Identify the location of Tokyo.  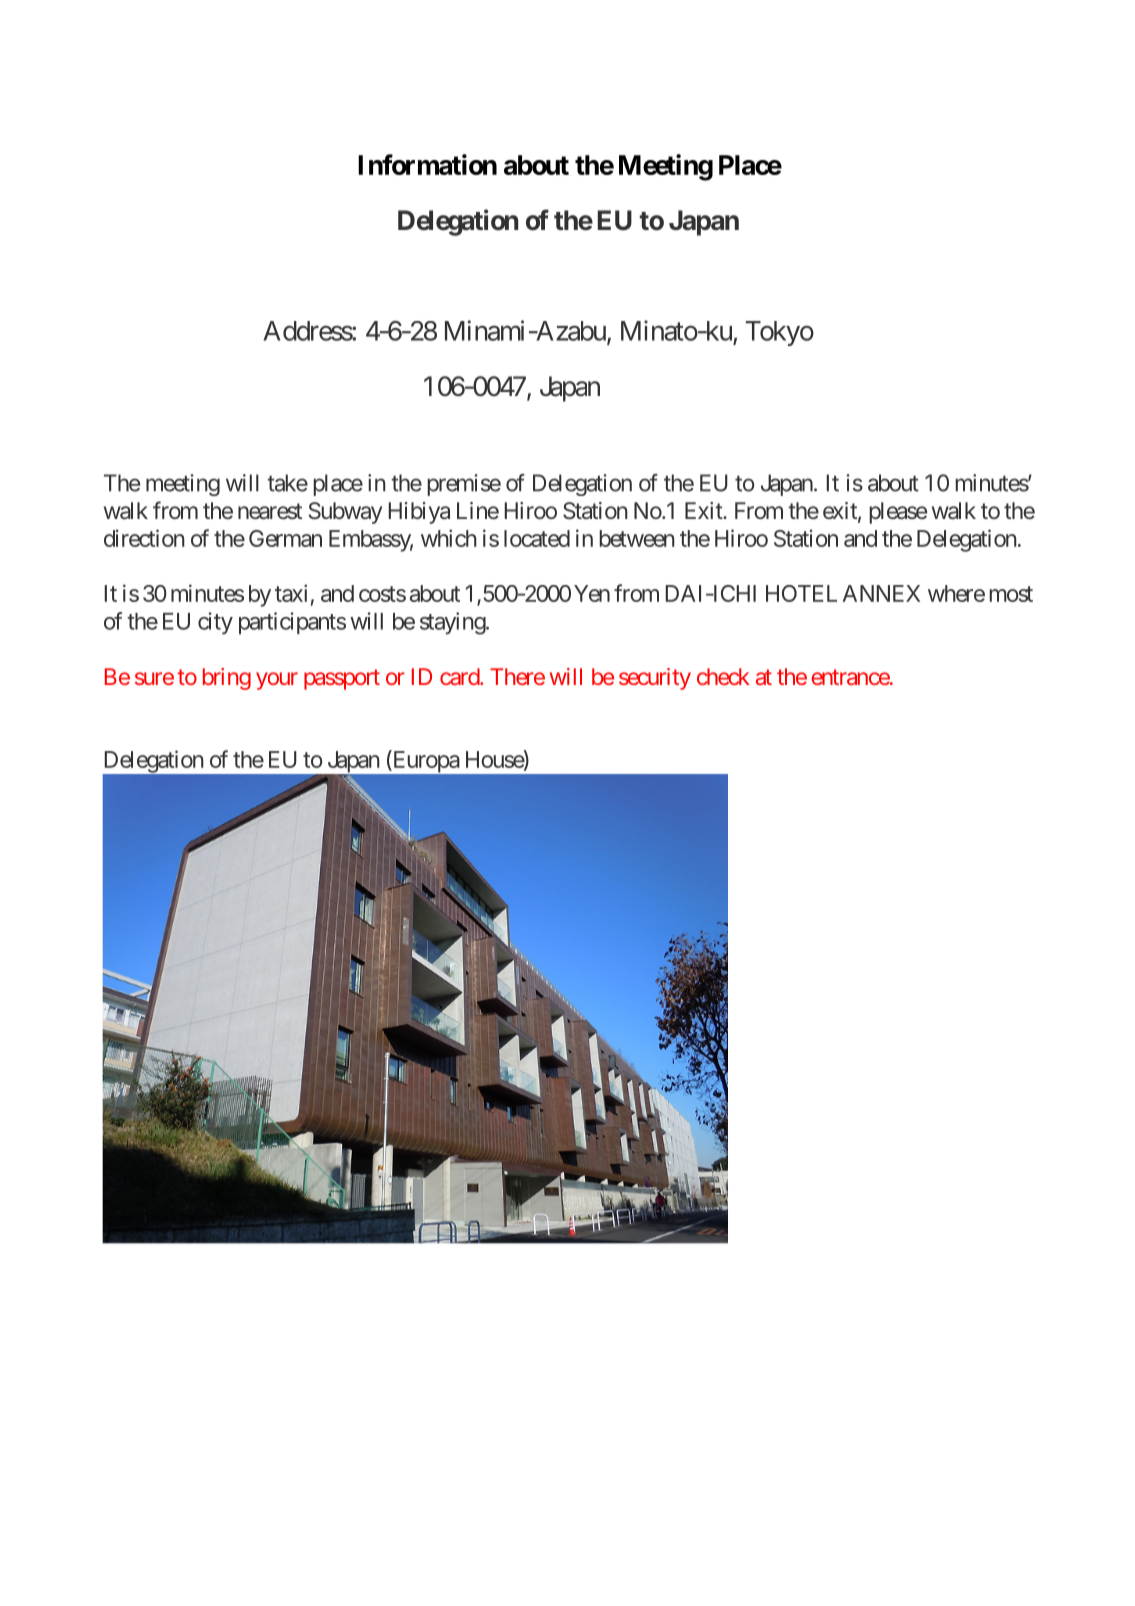
(780, 333).
